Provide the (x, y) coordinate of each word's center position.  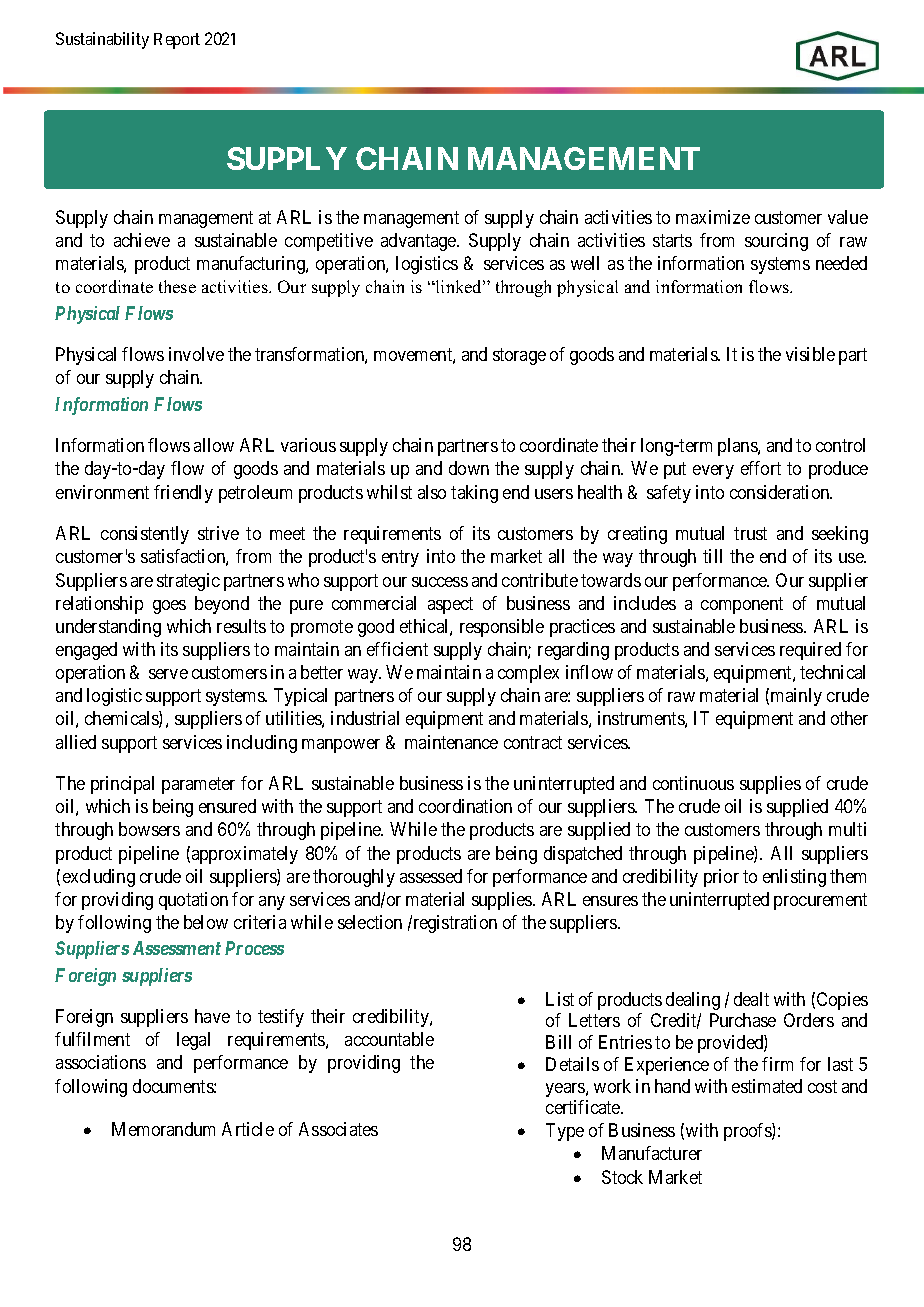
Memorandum (163, 1129)
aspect (450, 605)
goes (169, 607)
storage (519, 356)
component (742, 605)
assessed (431, 876)
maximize (713, 217)
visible (810, 354)
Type (565, 1132)
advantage (419, 242)
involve (196, 354)
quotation (193, 901)
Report (177, 41)
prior (721, 878)
